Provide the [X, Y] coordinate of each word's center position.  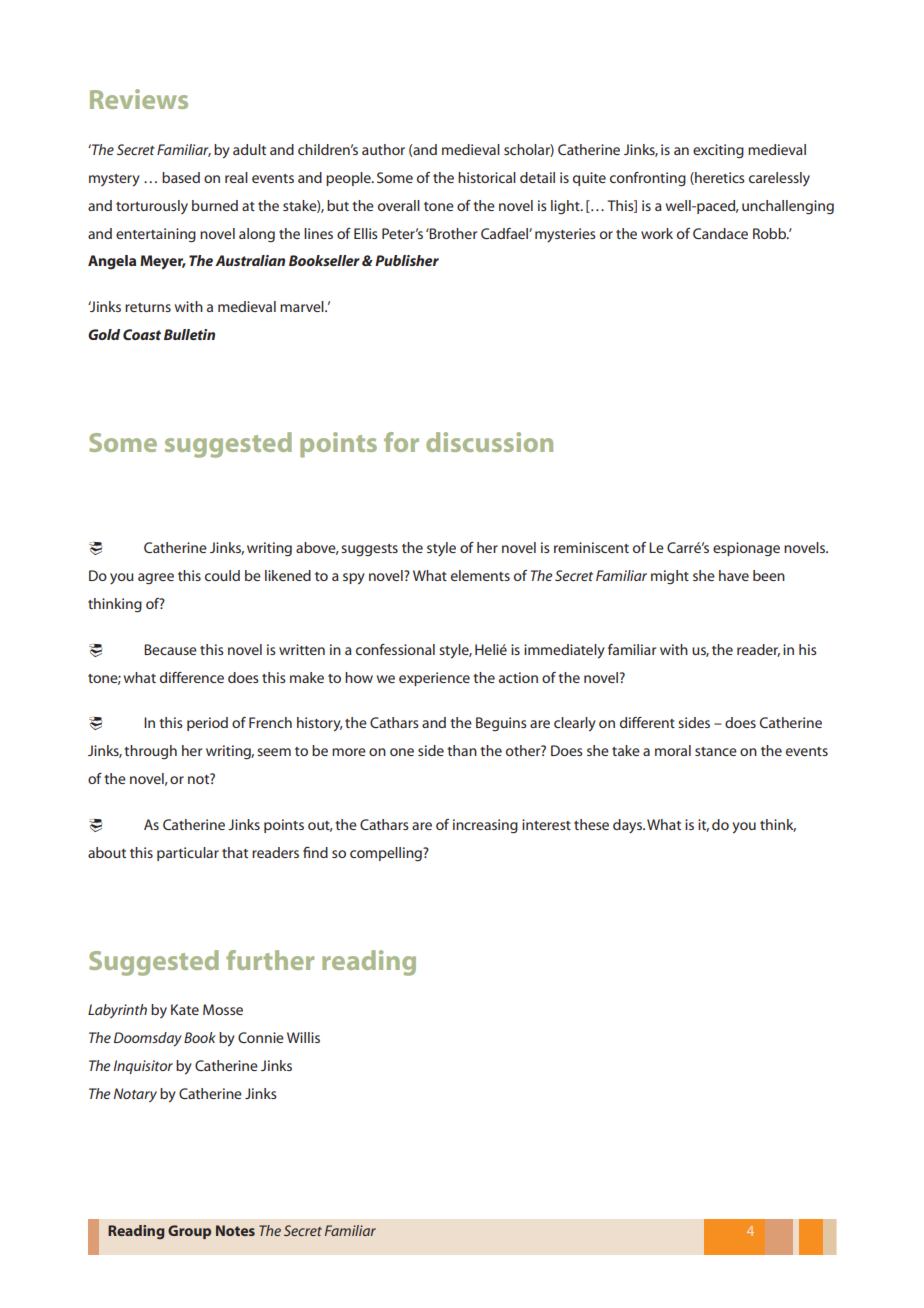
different [647, 722]
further [270, 960]
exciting [718, 151]
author [383, 149]
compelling [387, 854]
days [628, 826]
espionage [746, 549]
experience [434, 679]
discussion [489, 442]
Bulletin [189, 334]
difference [192, 677]
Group [189, 1232]
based [181, 177]
